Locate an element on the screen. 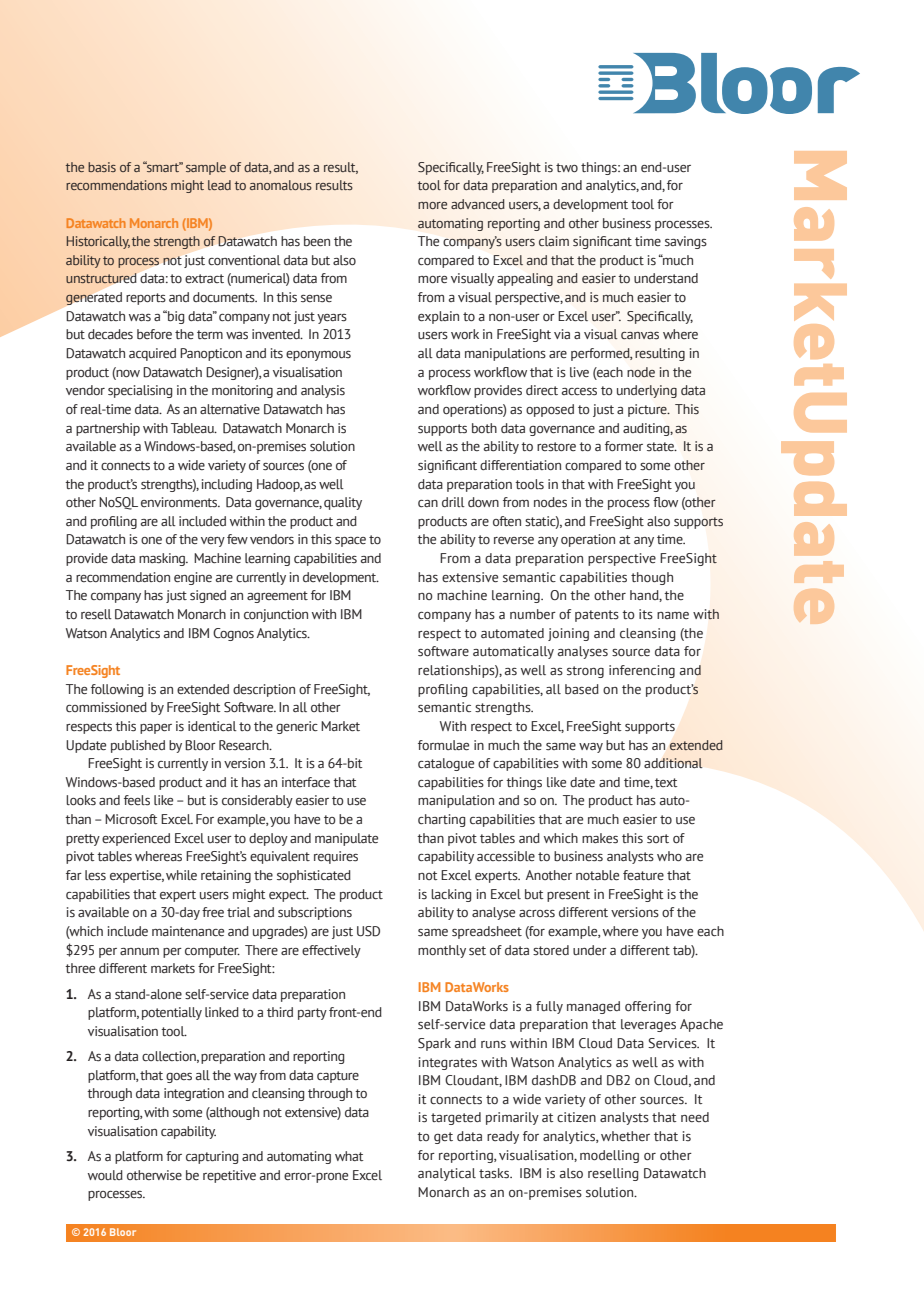 The width and height of the screenshot is (924, 1308). inferencing is located at coordinates (642, 671).
